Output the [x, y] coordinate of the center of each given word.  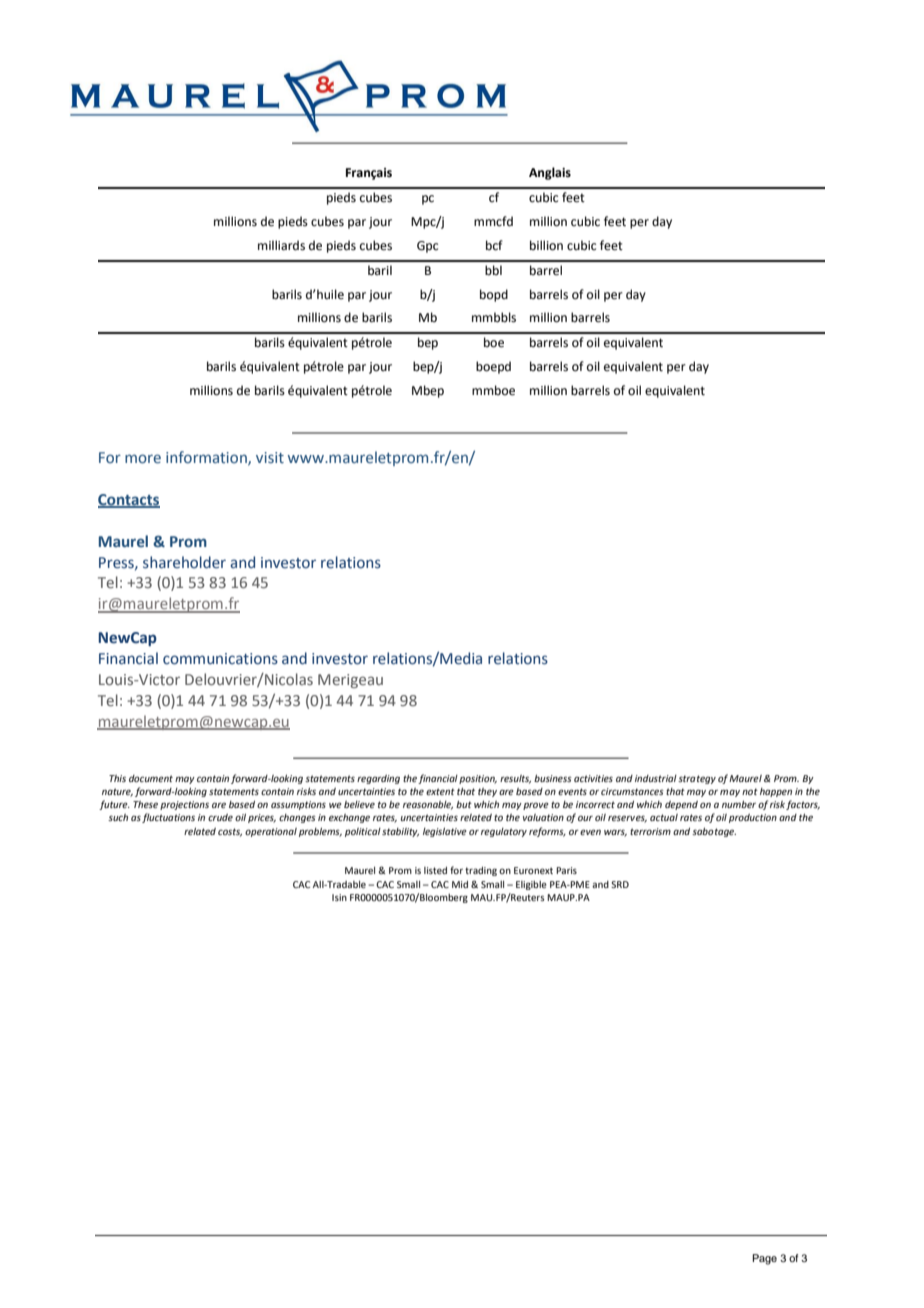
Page [764, 1259]
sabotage [714, 832]
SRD [620, 884]
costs [230, 832]
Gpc [427, 247]
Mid [460, 884]
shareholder [184, 562]
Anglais [550, 173]
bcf [494, 245]
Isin [339, 897]
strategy [697, 779]
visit [270, 457]
